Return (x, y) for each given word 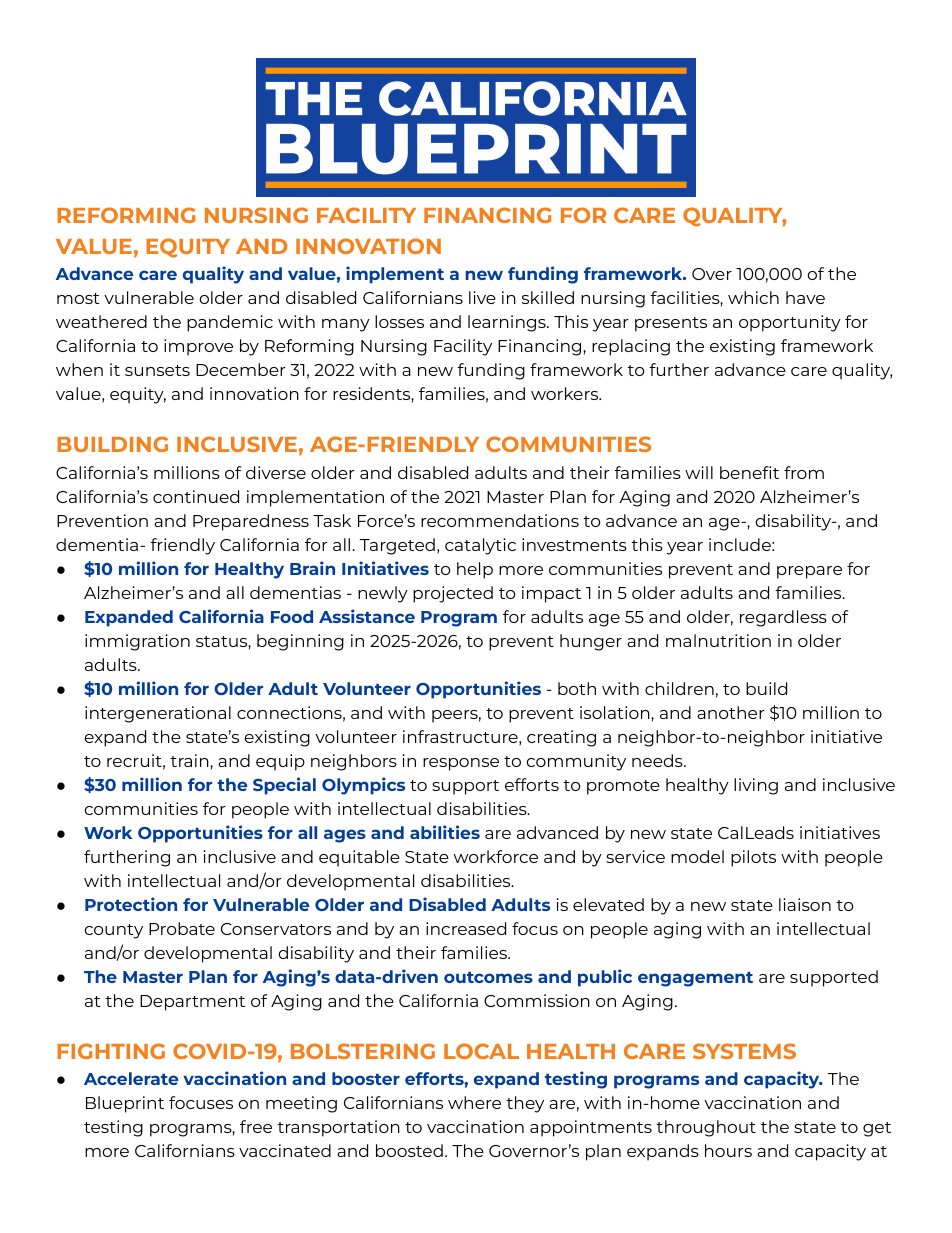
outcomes (488, 977)
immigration (137, 642)
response (461, 764)
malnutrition (718, 640)
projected (453, 594)
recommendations (500, 520)
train (190, 760)
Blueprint (125, 1104)
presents (671, 324)
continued (196, 496)
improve (198, 347)
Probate (182, 928)
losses (399, 321)
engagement (695, 979)
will (699, 472)
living (756, 786)
